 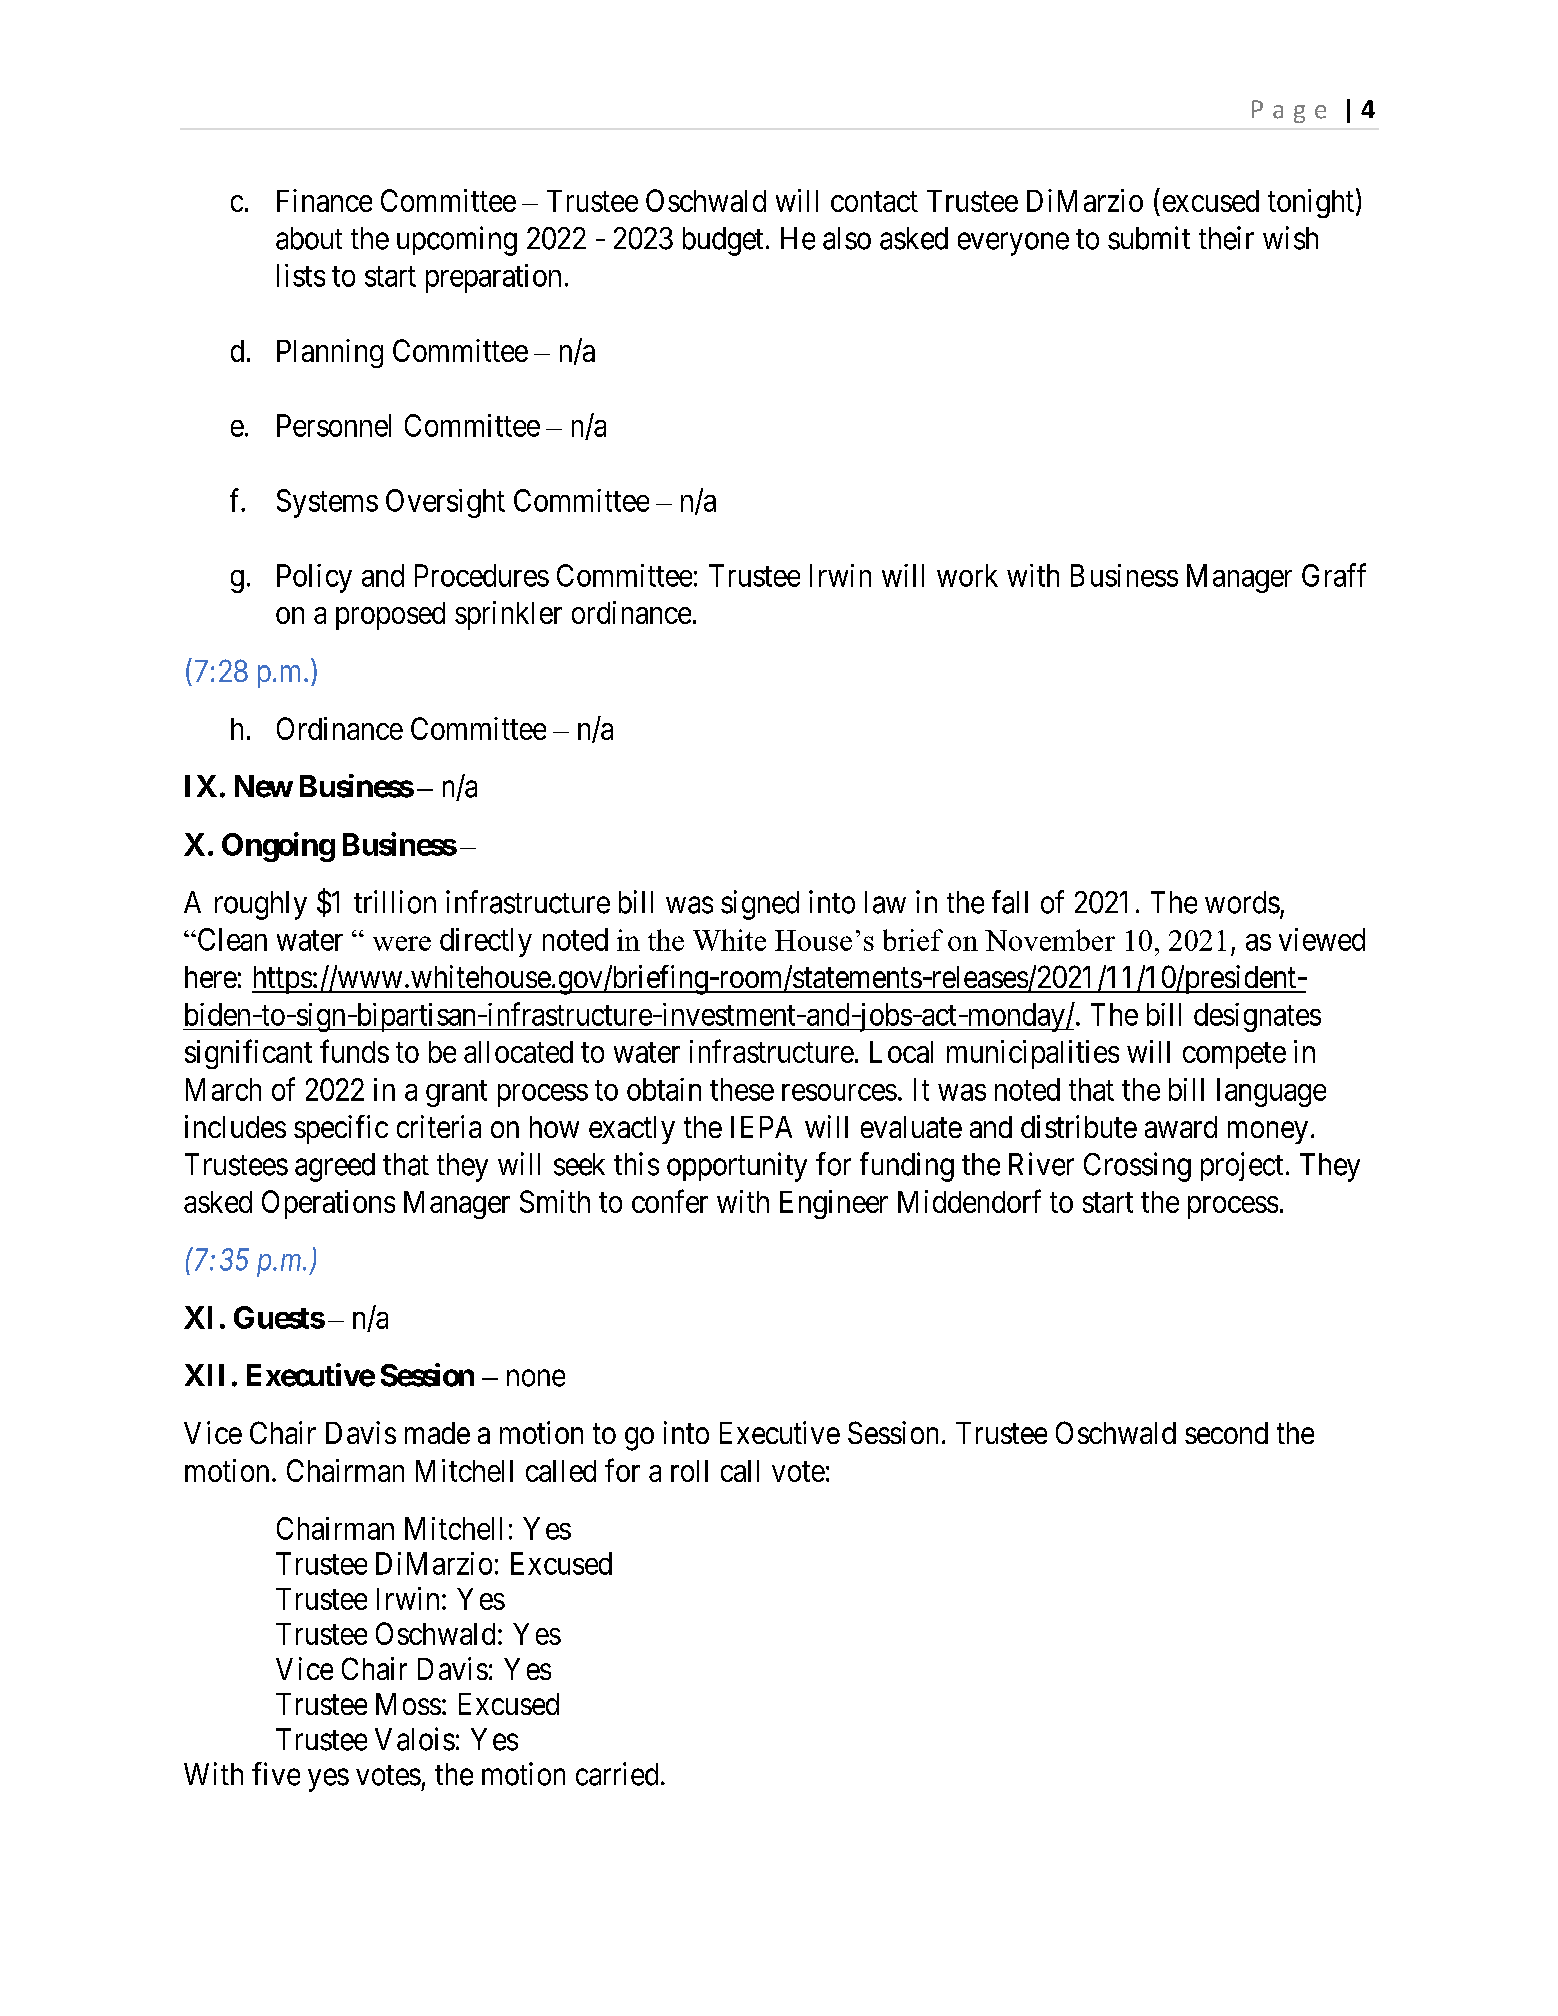 What do you see at coordinates (1334, 575) in the document?
I see `Graff` at bounding box center [1334, 575].
